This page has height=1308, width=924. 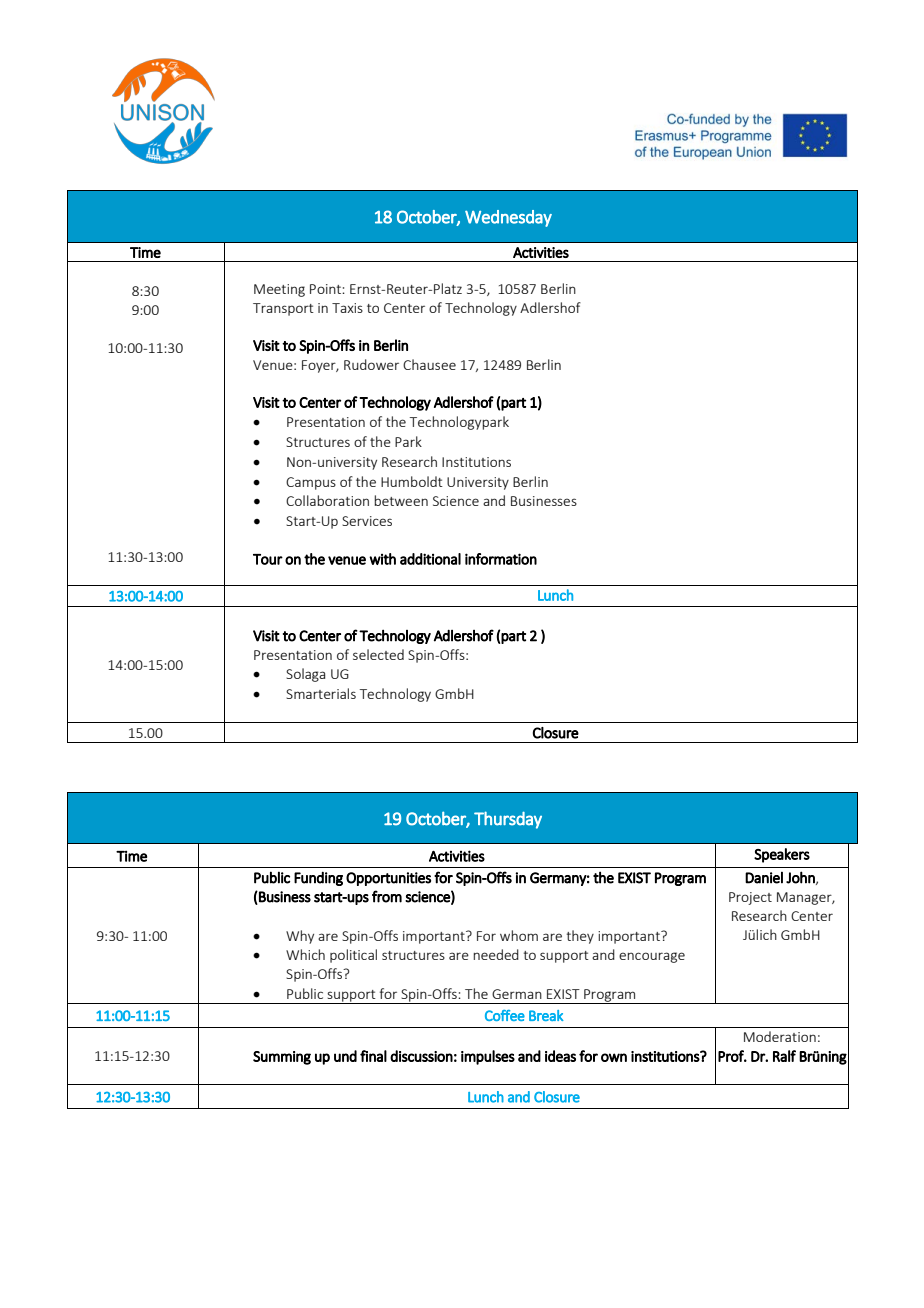 I want to click on additional, so click(x=430, y=559).
